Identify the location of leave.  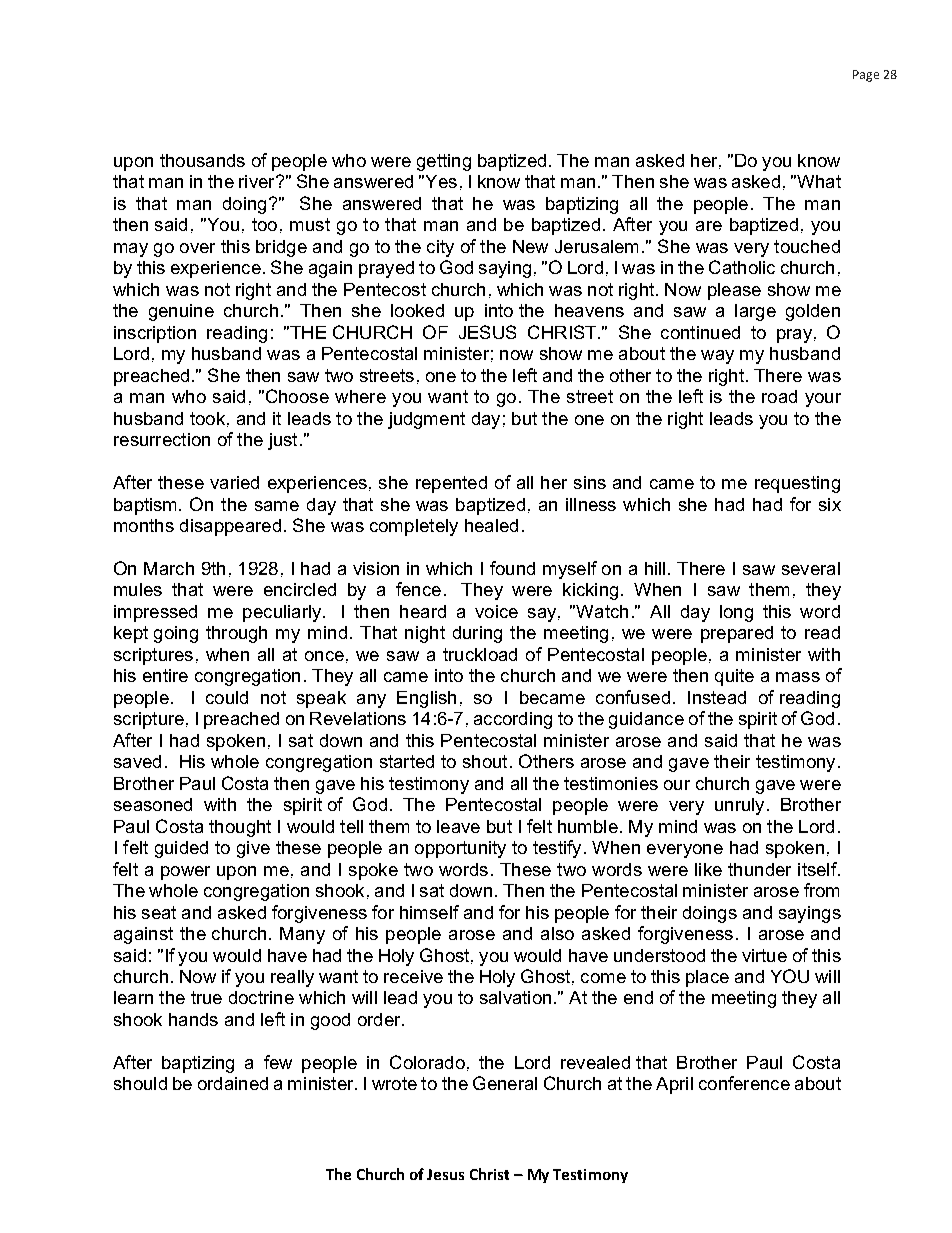
(458, 826).
